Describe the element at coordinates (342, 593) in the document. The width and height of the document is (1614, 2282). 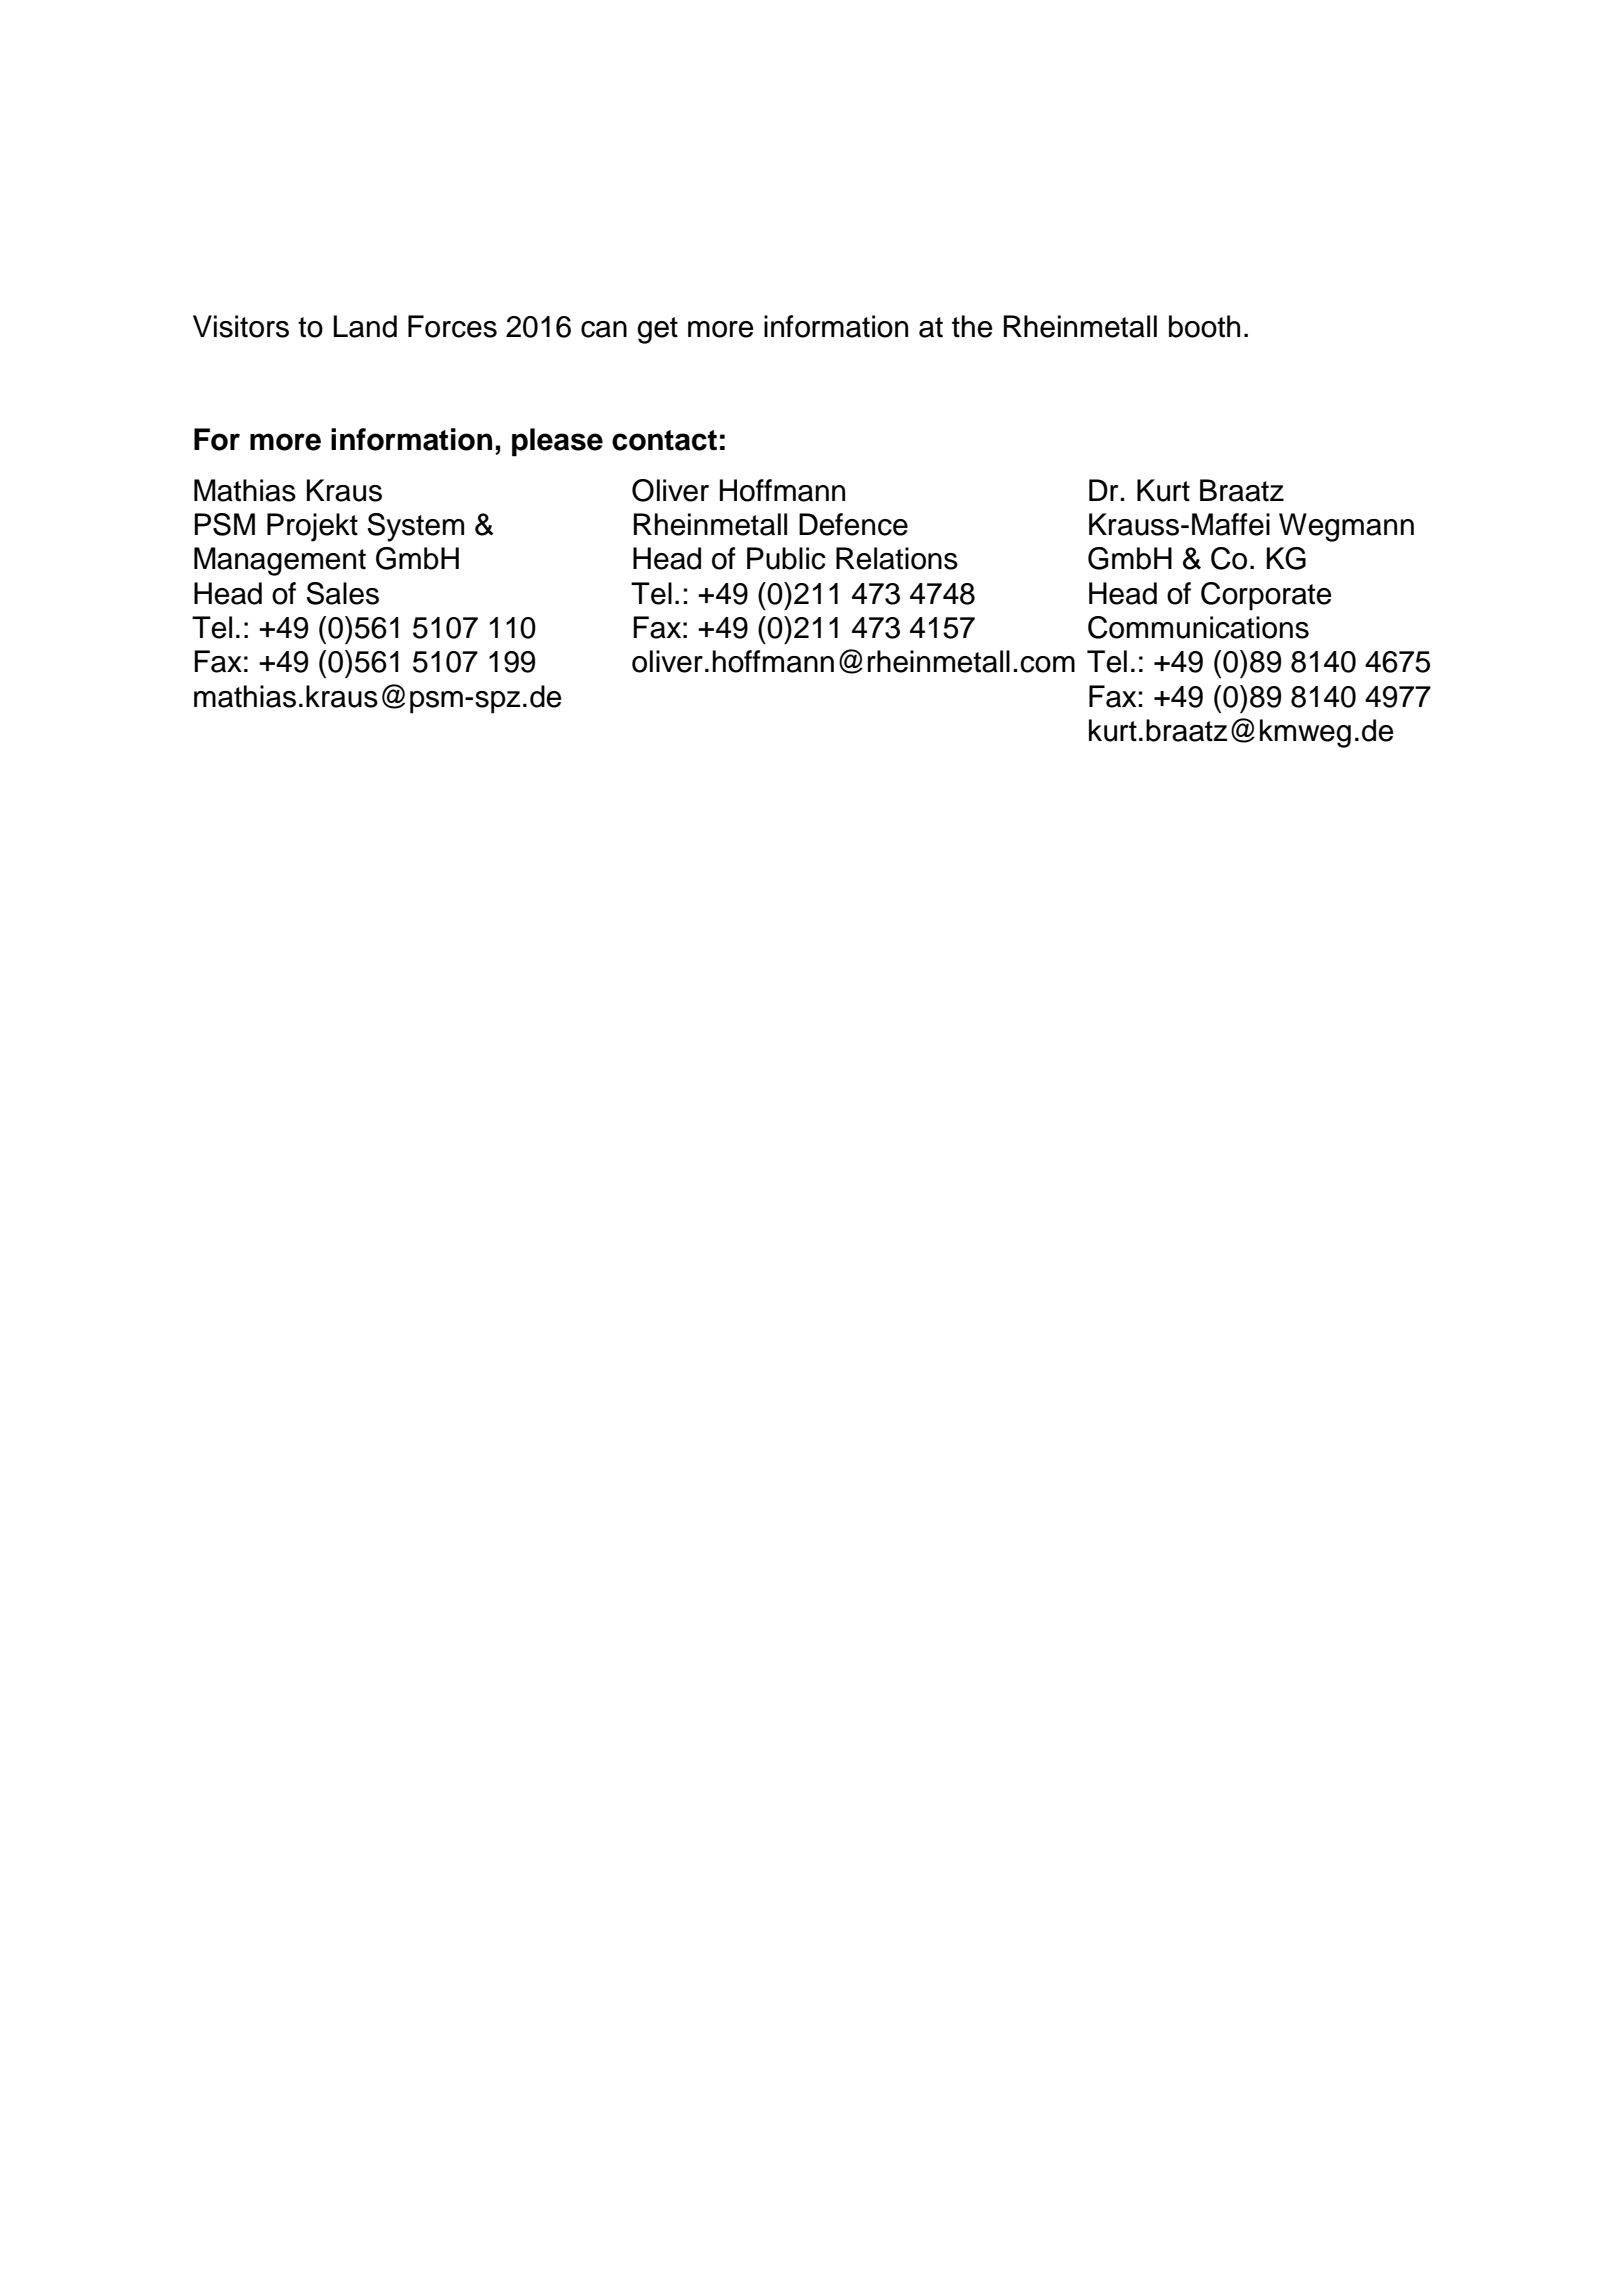
I see `Sales` at that location.
